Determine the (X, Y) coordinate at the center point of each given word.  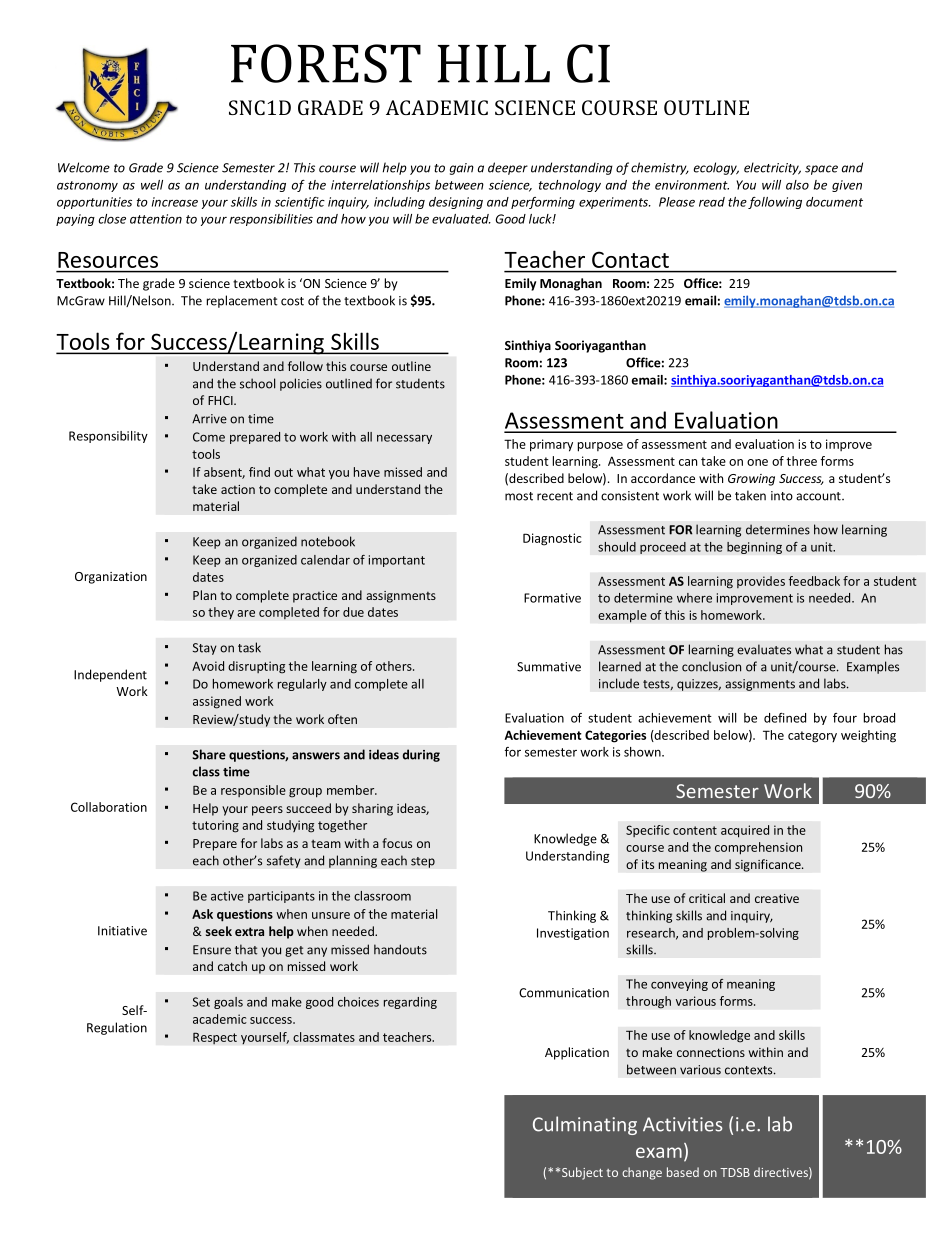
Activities (683, 1124)
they (221, 613)
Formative (552, 598)
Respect (215, 1038)
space (821, 170)
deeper (508, 168)
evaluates (764, 649)
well (152, 185)
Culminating (585, 1125)
